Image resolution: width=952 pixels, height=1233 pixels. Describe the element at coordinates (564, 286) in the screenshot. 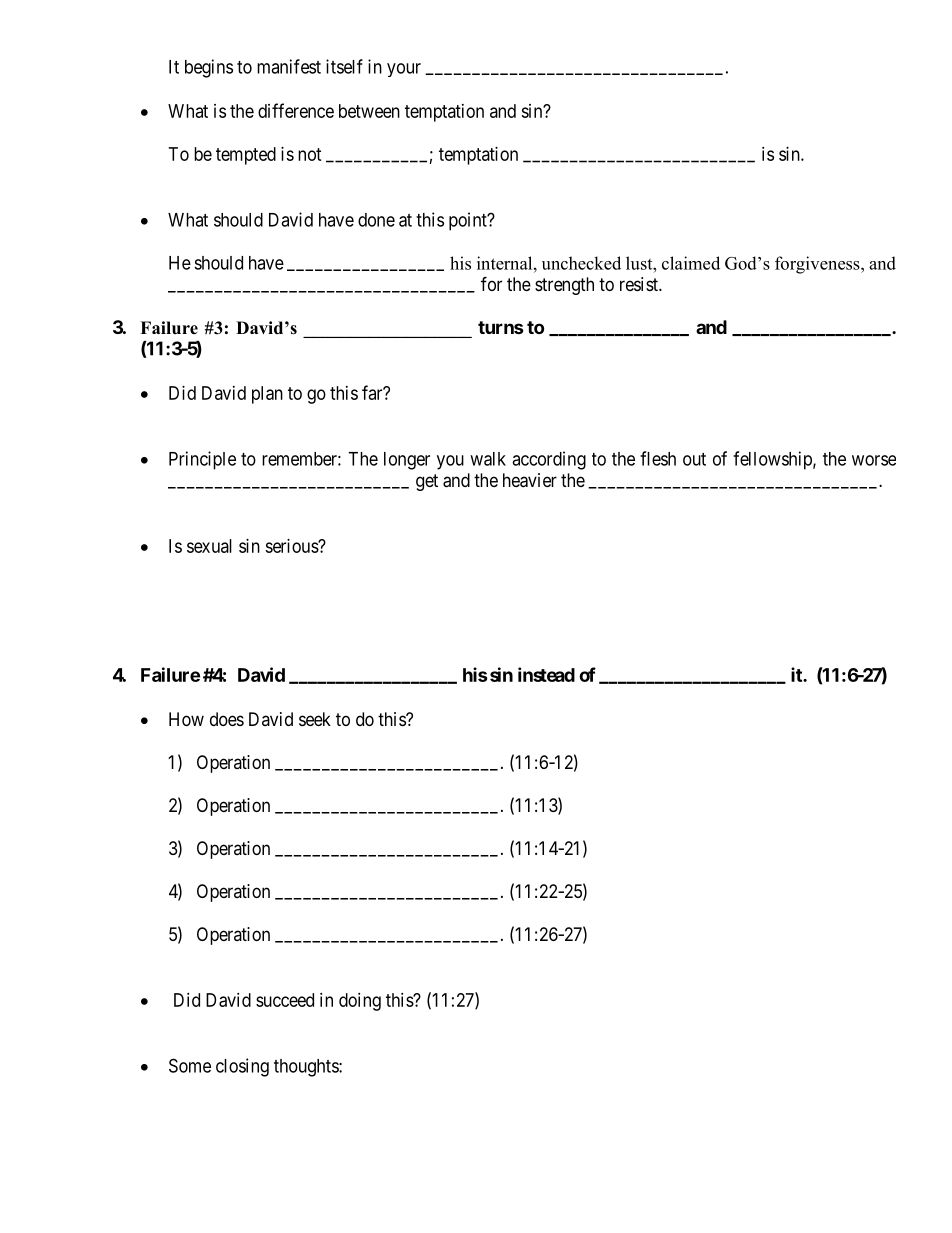

I see `strength` at that location.
